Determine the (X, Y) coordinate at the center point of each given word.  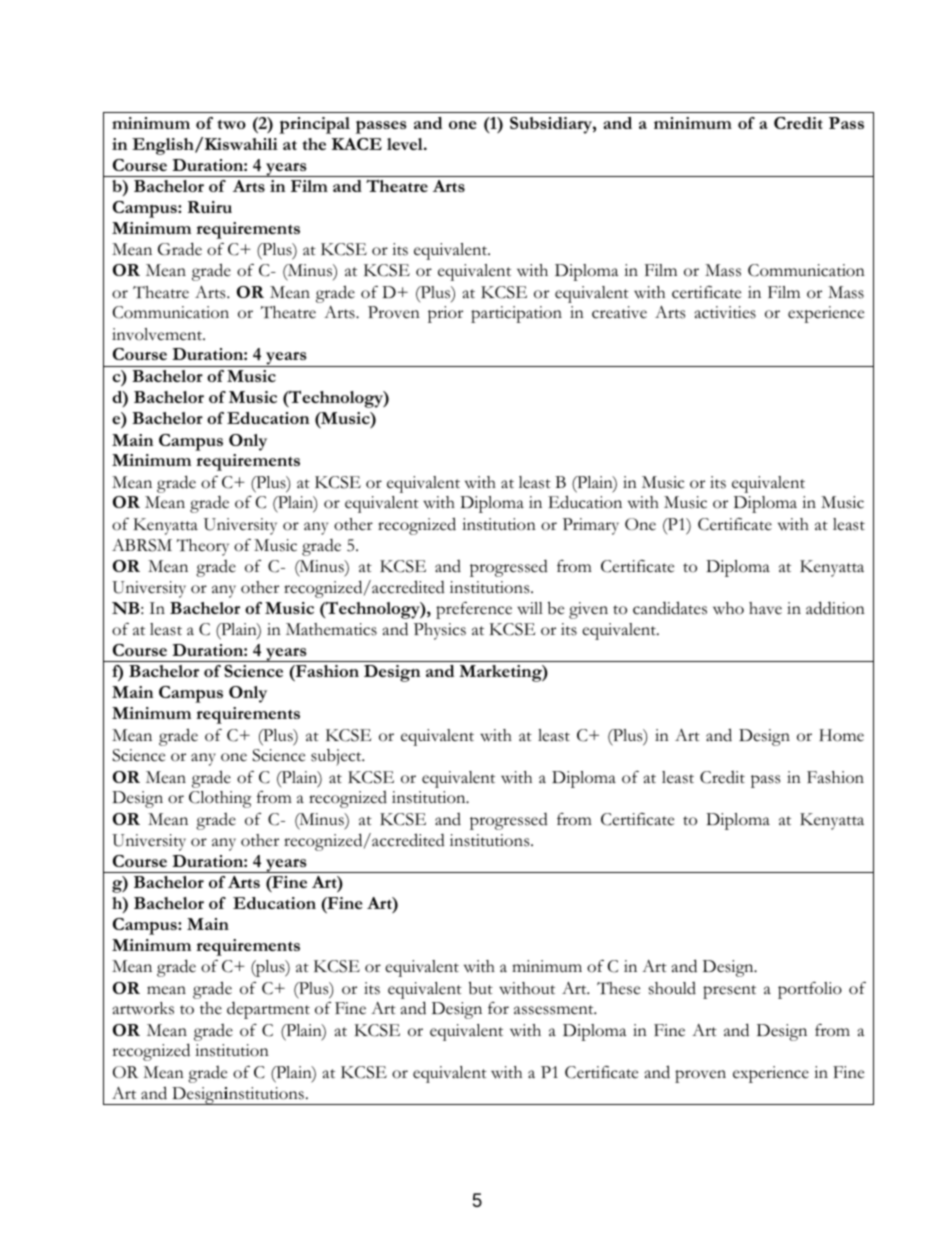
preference (474, 610)
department (268, 1010)
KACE (357, 144)
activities (725, 312)
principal (314, 125)
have (765, 608)
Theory (203, 547)
